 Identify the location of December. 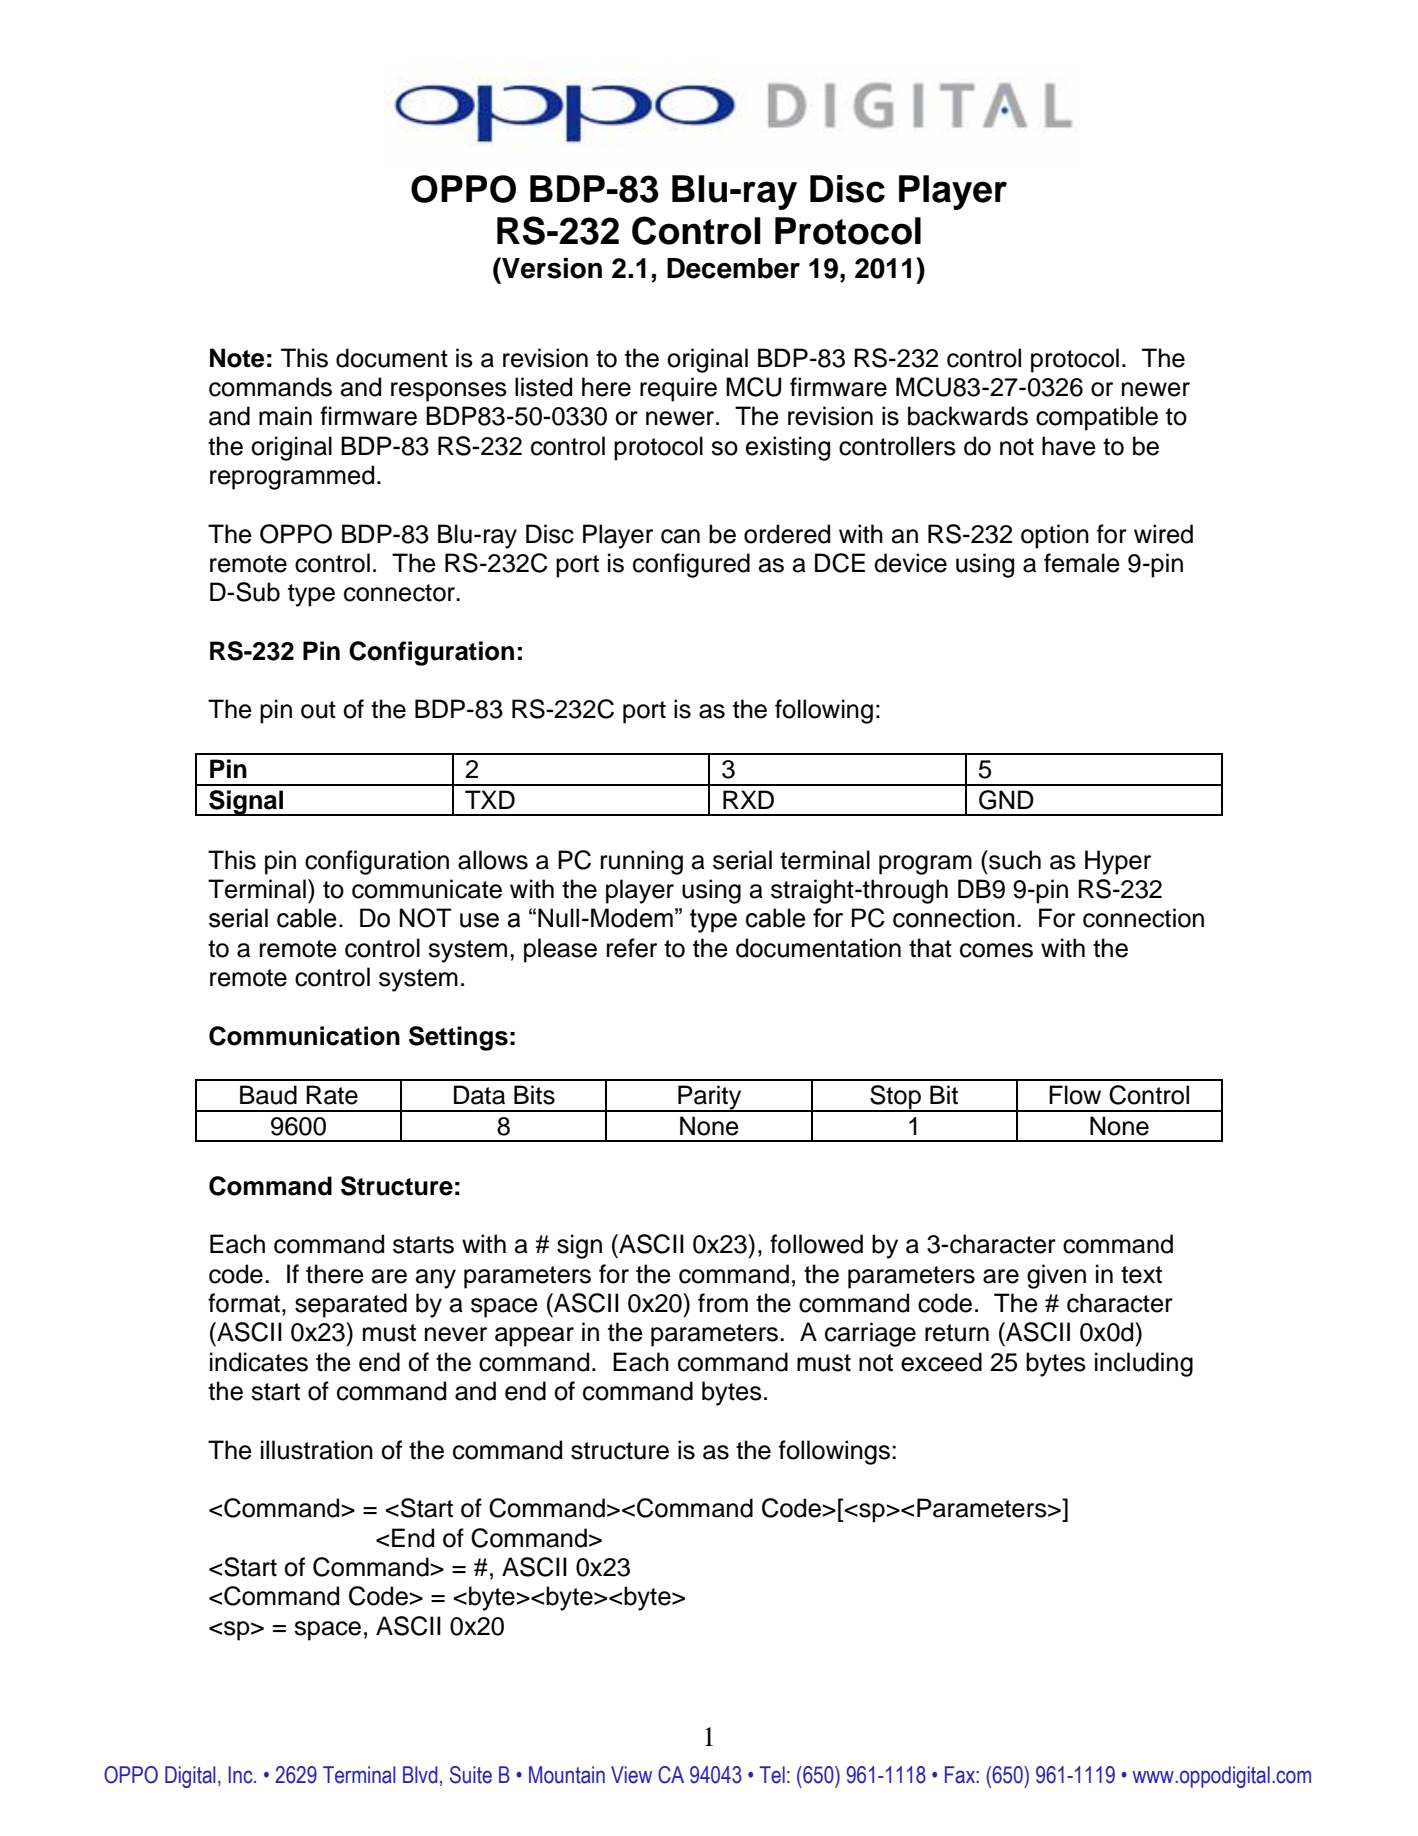
(733, 268).
